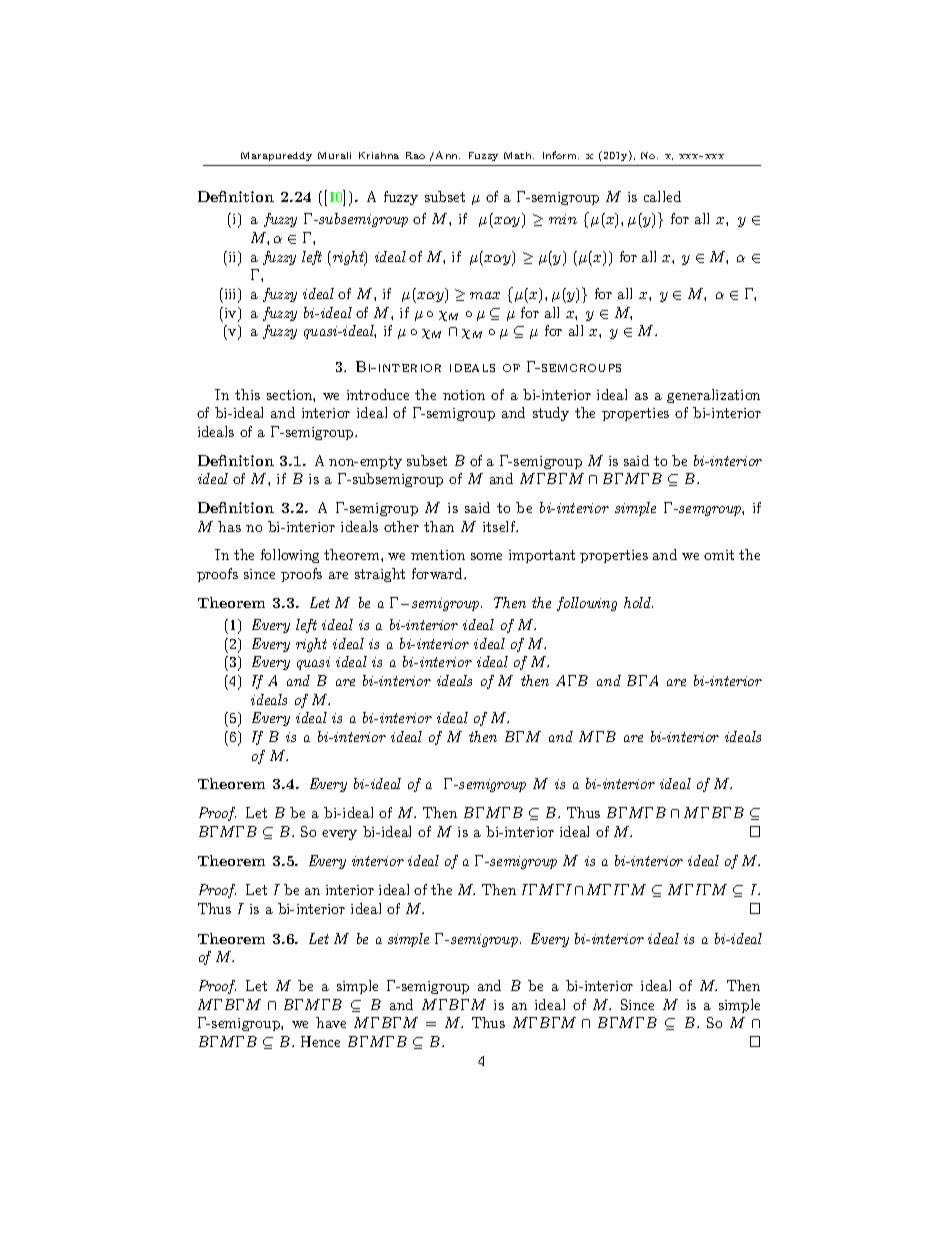 The height and width of the page is (1233, 952). I want to click on straight, so click(380, 575).
